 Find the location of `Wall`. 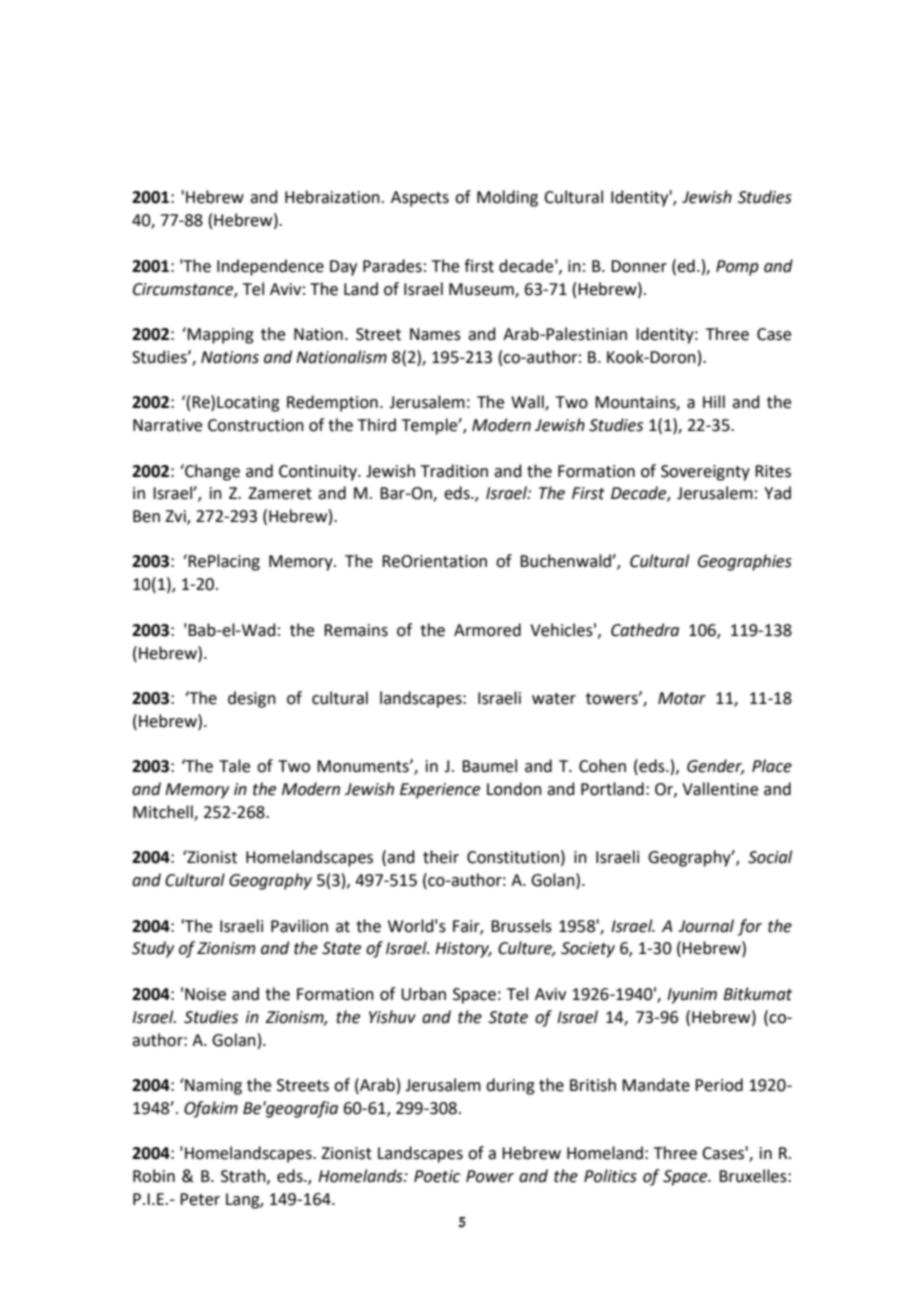

Wall is located at coordinates (528, 403).
